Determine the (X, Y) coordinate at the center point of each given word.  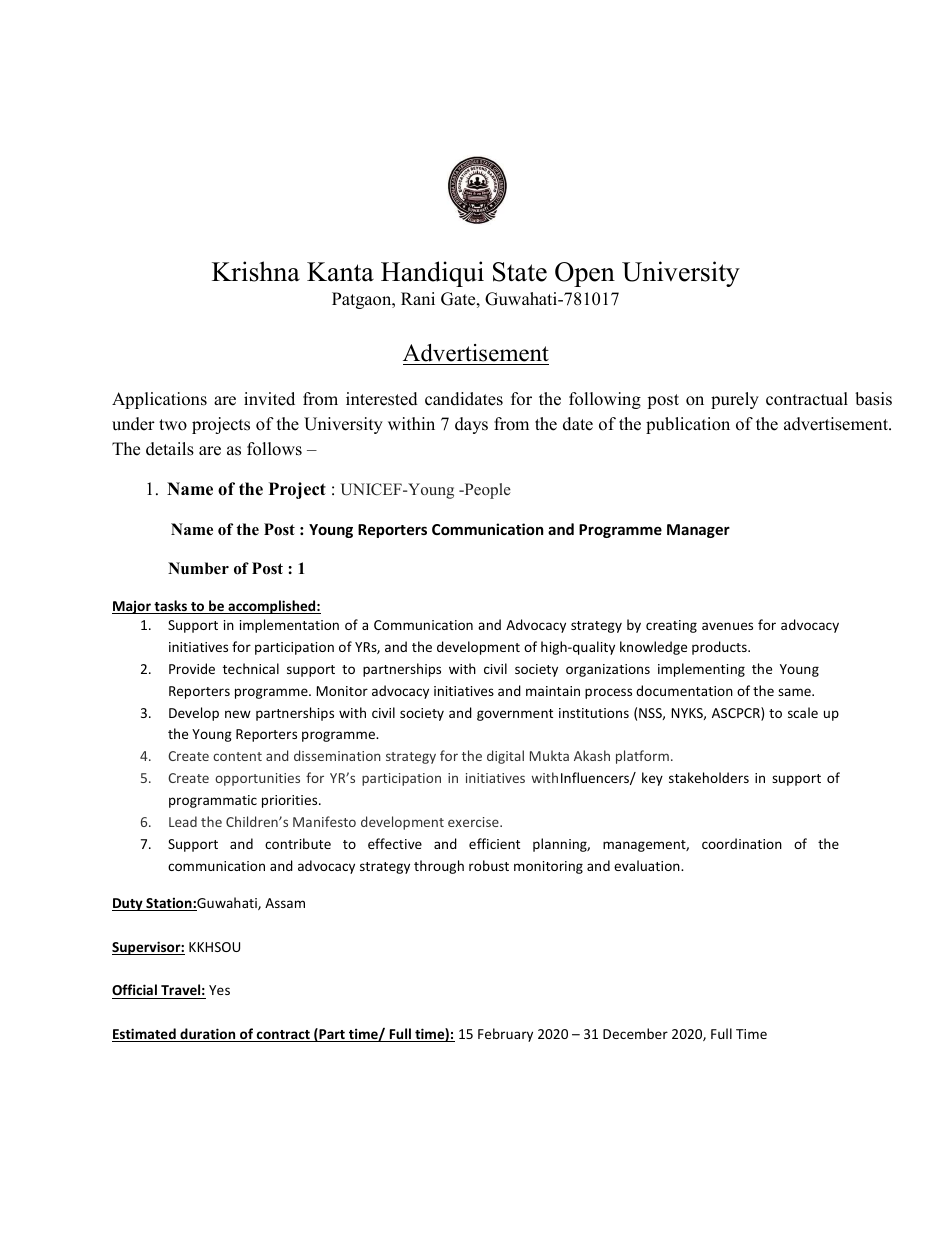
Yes (219, 990)
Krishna (256, 271)
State (520, 272)
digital (505, 757)
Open (585, 274)
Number (198, 568)
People (486, 491)
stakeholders (709, 777)
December (635, 1033)
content (237, 756)
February (505, 1035)
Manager (698, 531)
